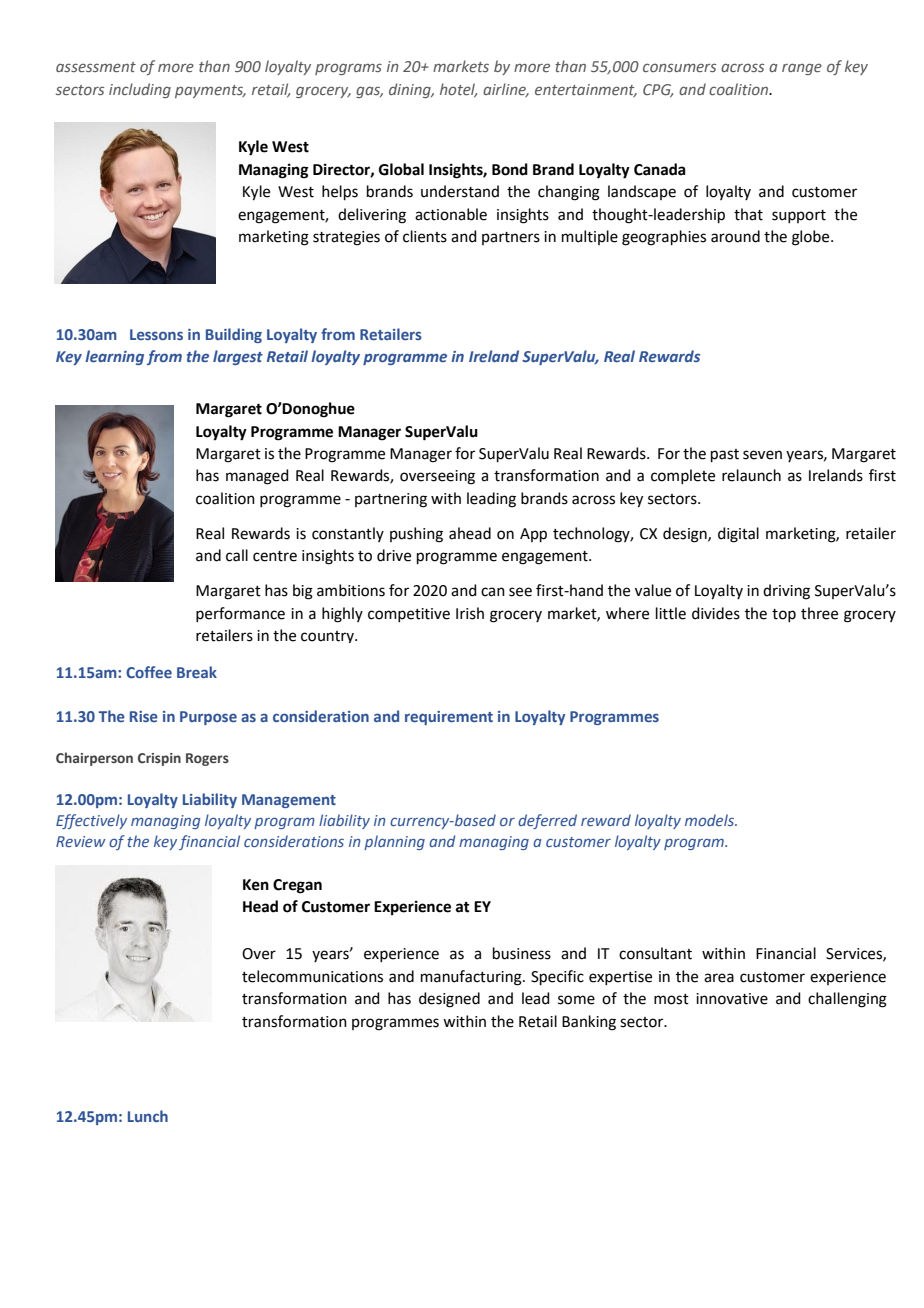 The image size is (924, 1308). I want to click on driving, so click(786, 592).
